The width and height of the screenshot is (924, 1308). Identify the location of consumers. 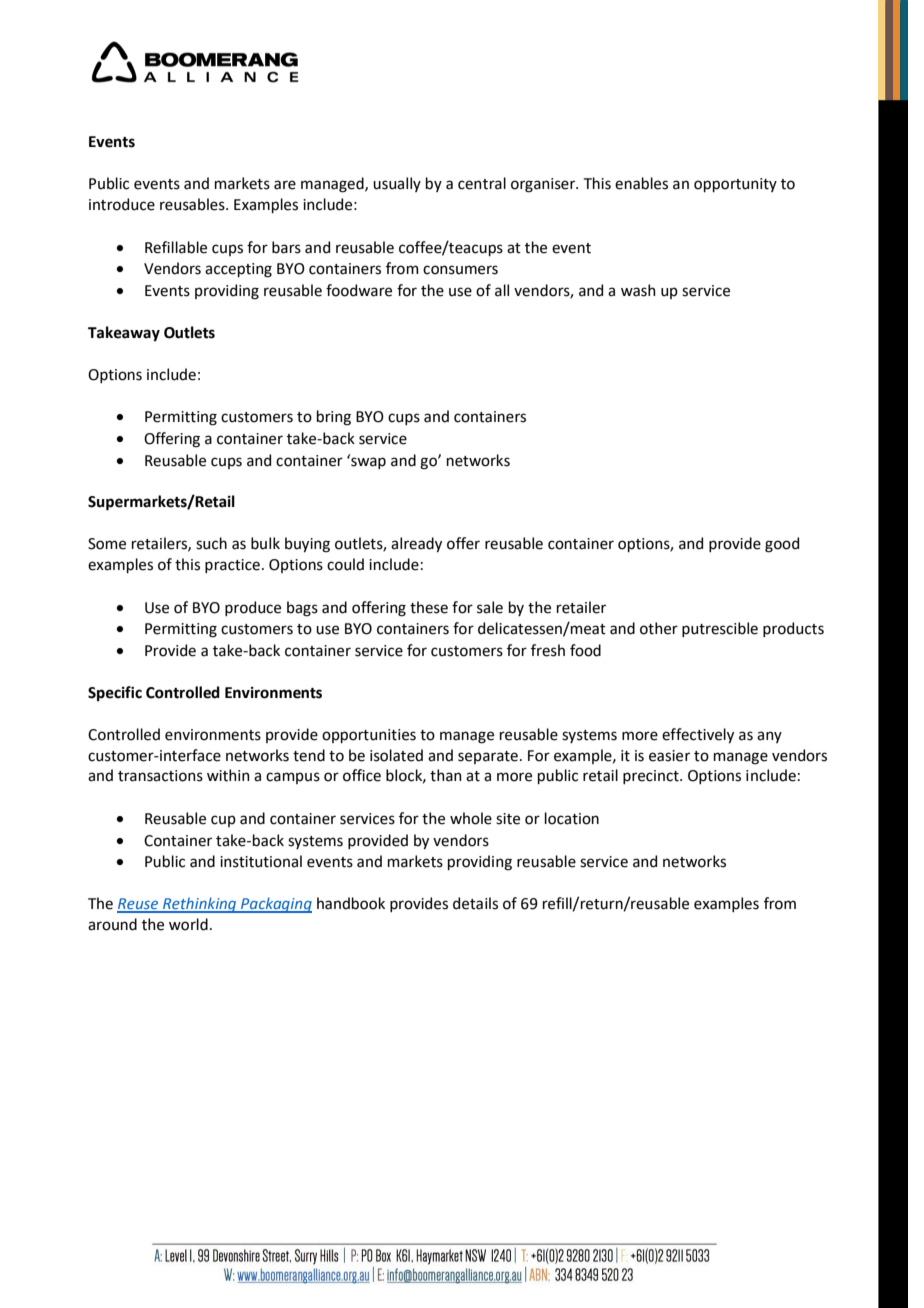
(460, 270).
